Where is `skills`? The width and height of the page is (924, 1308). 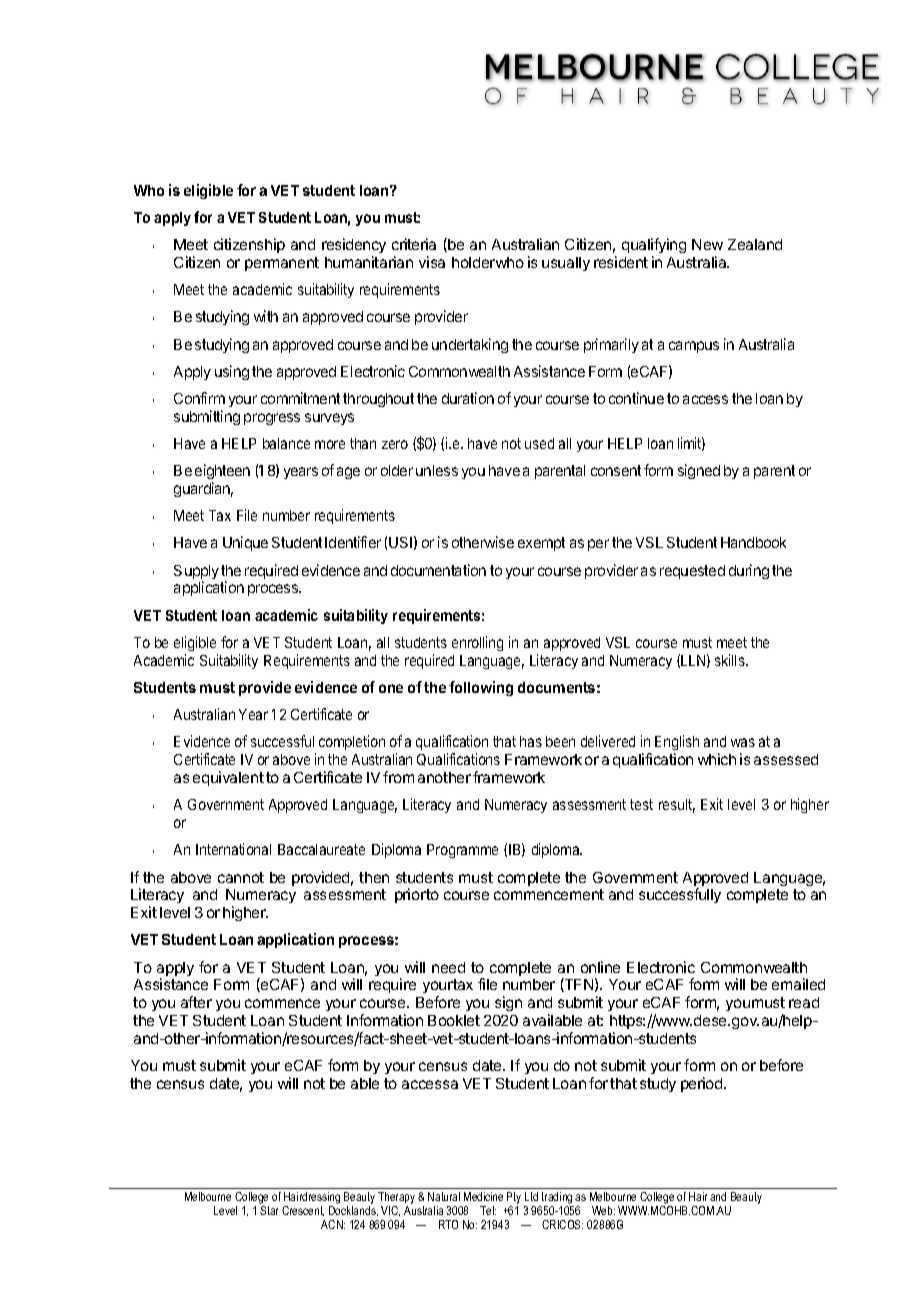
skills is located at coordinates (731, 660).
